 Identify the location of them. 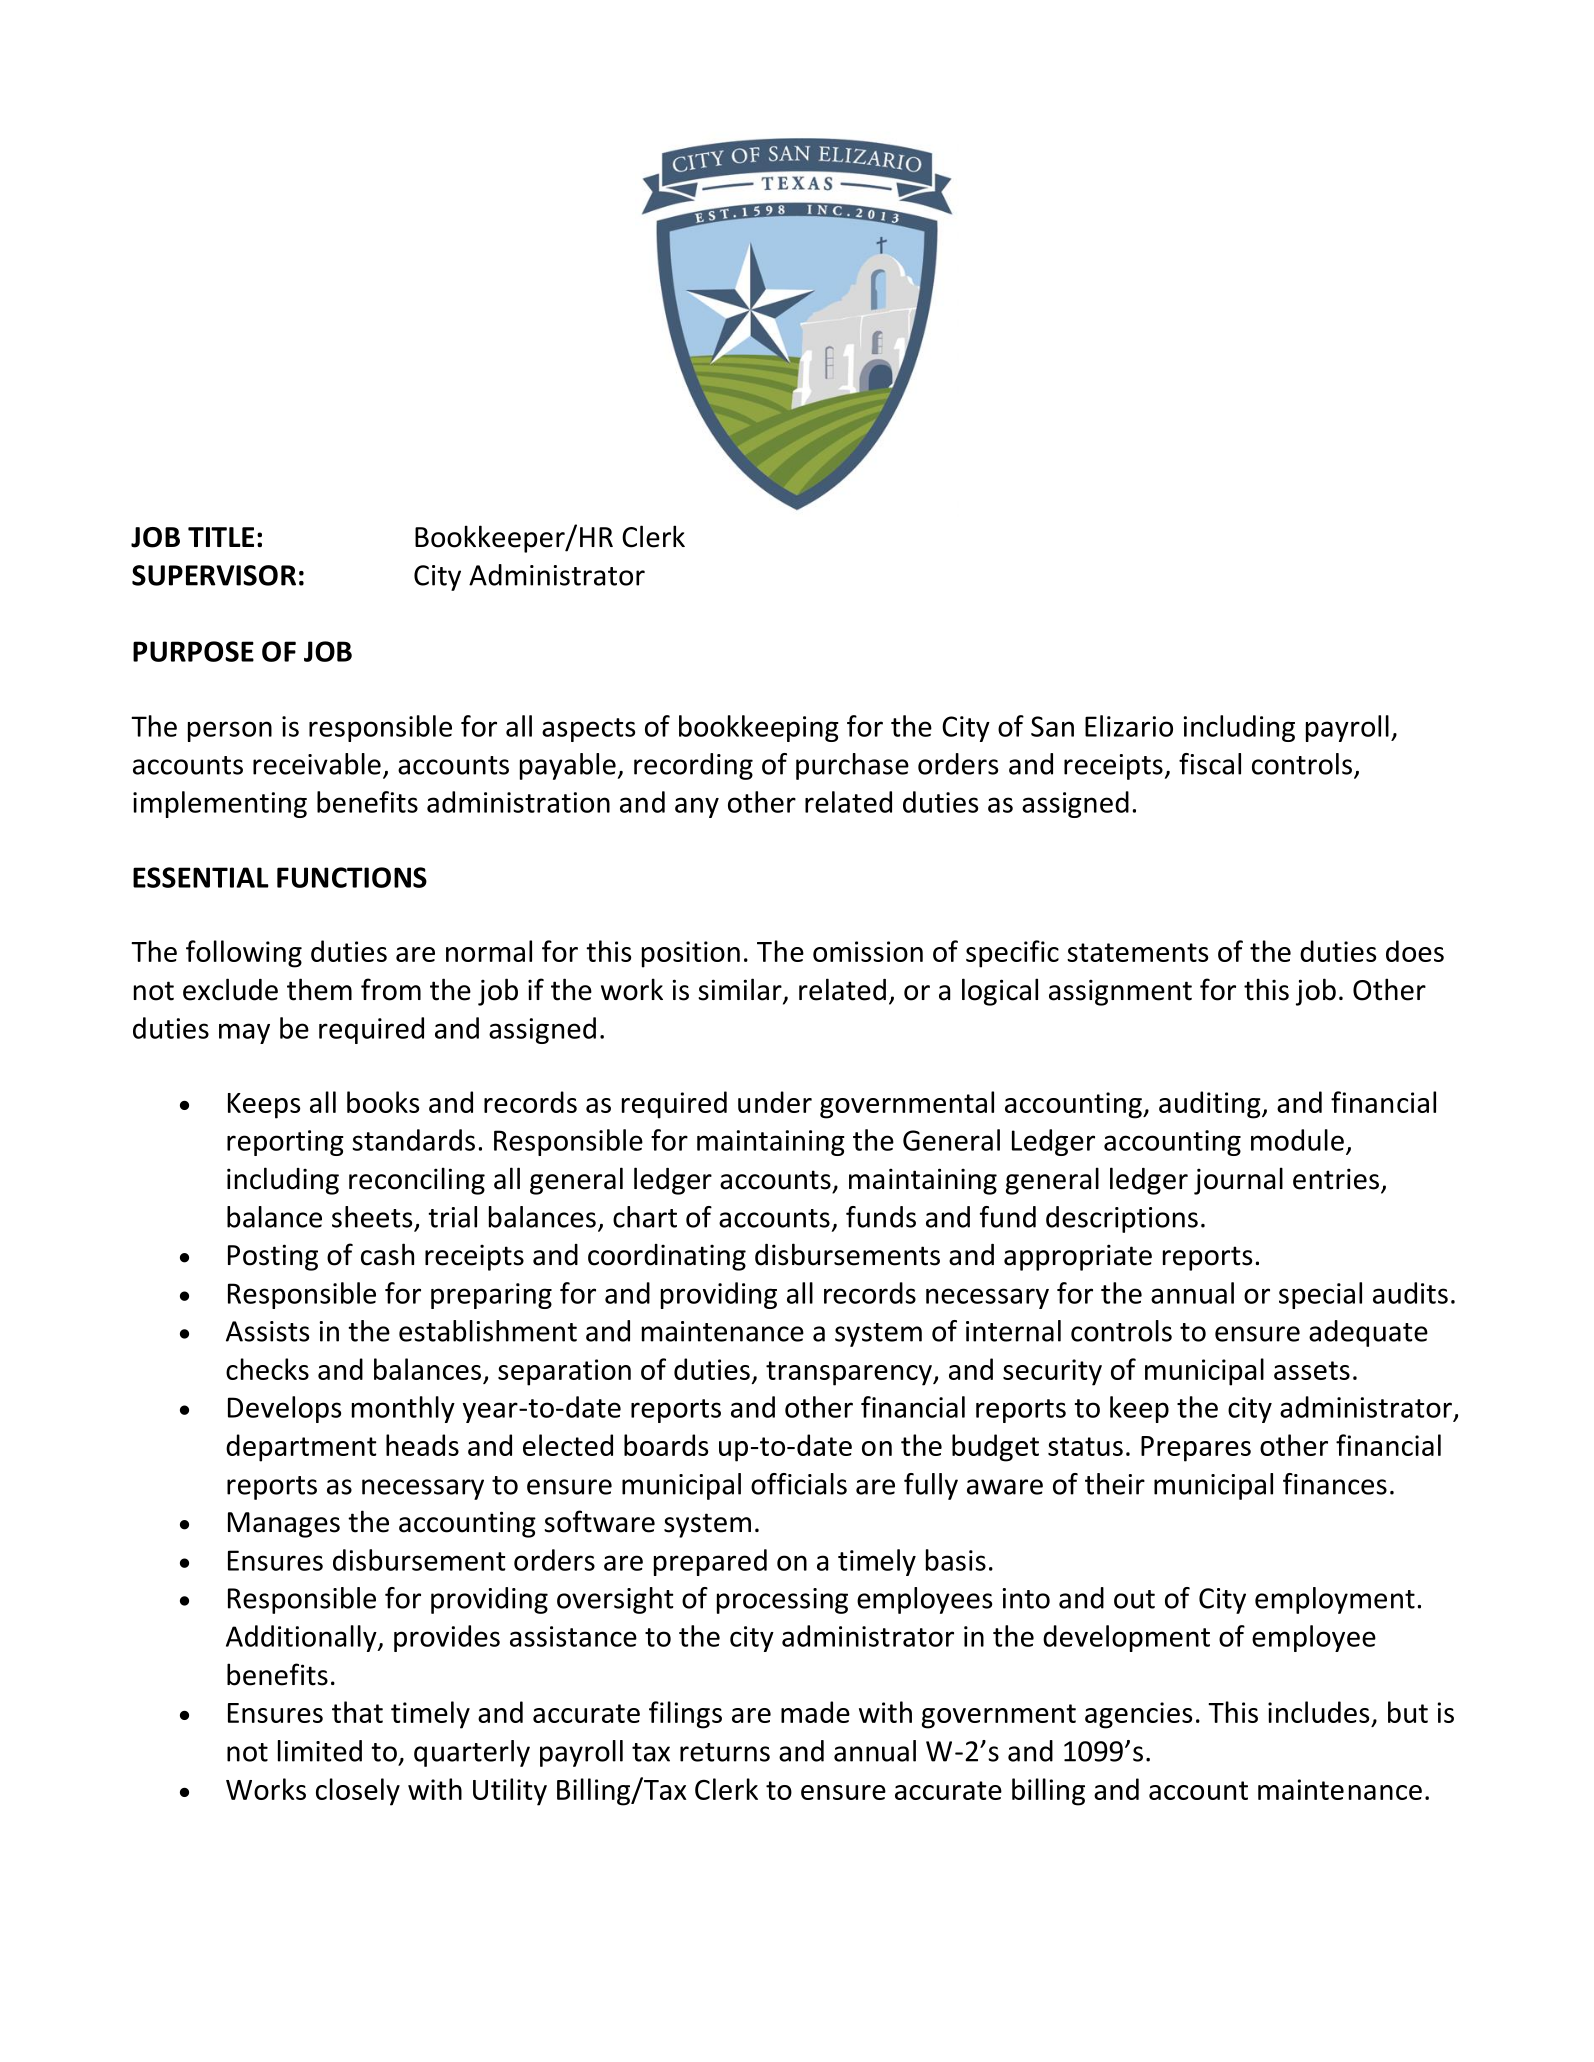
(319, 989).
